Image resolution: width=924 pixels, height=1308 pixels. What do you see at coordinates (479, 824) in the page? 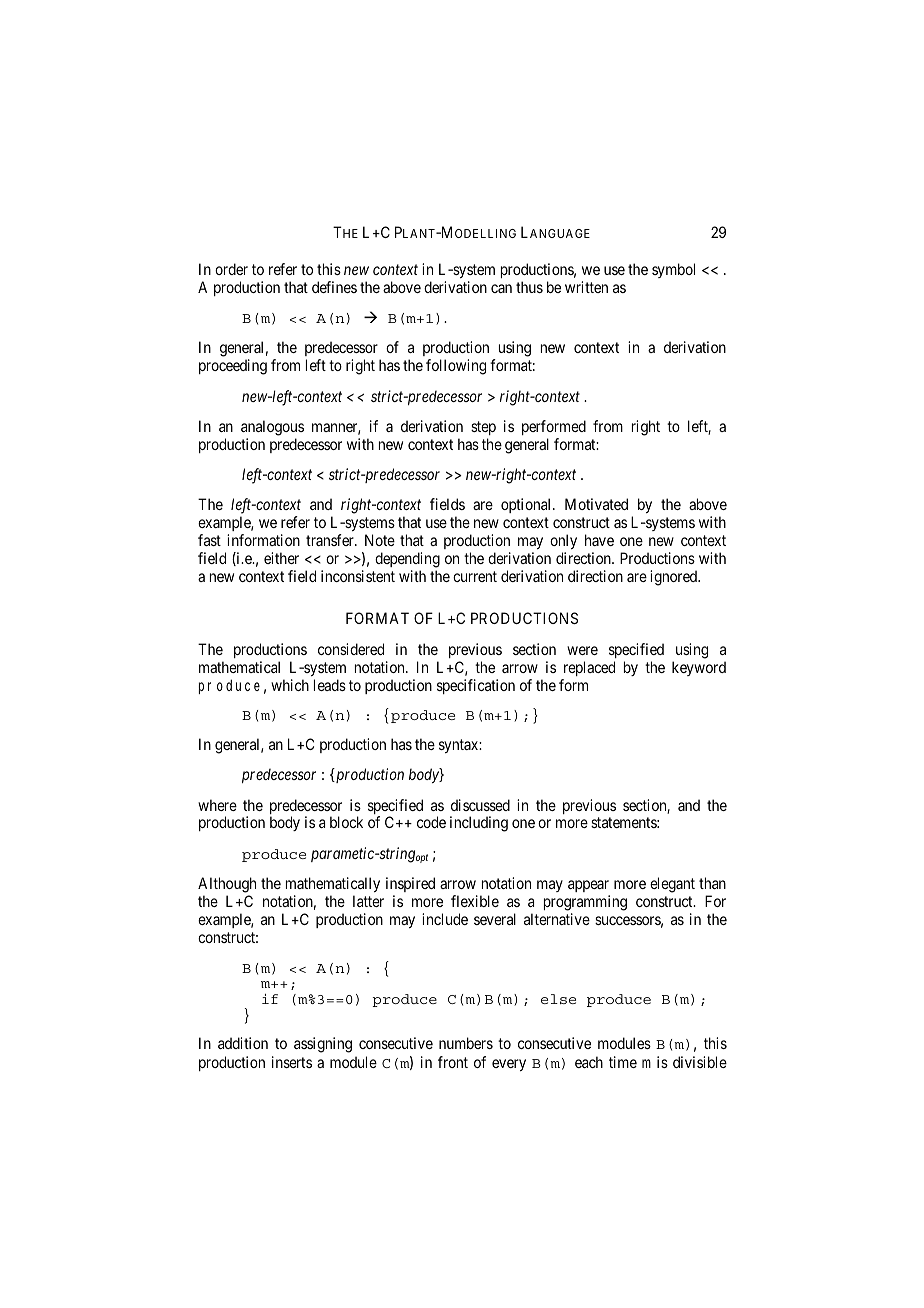
I see `including` at bounding box center [479, 824].
